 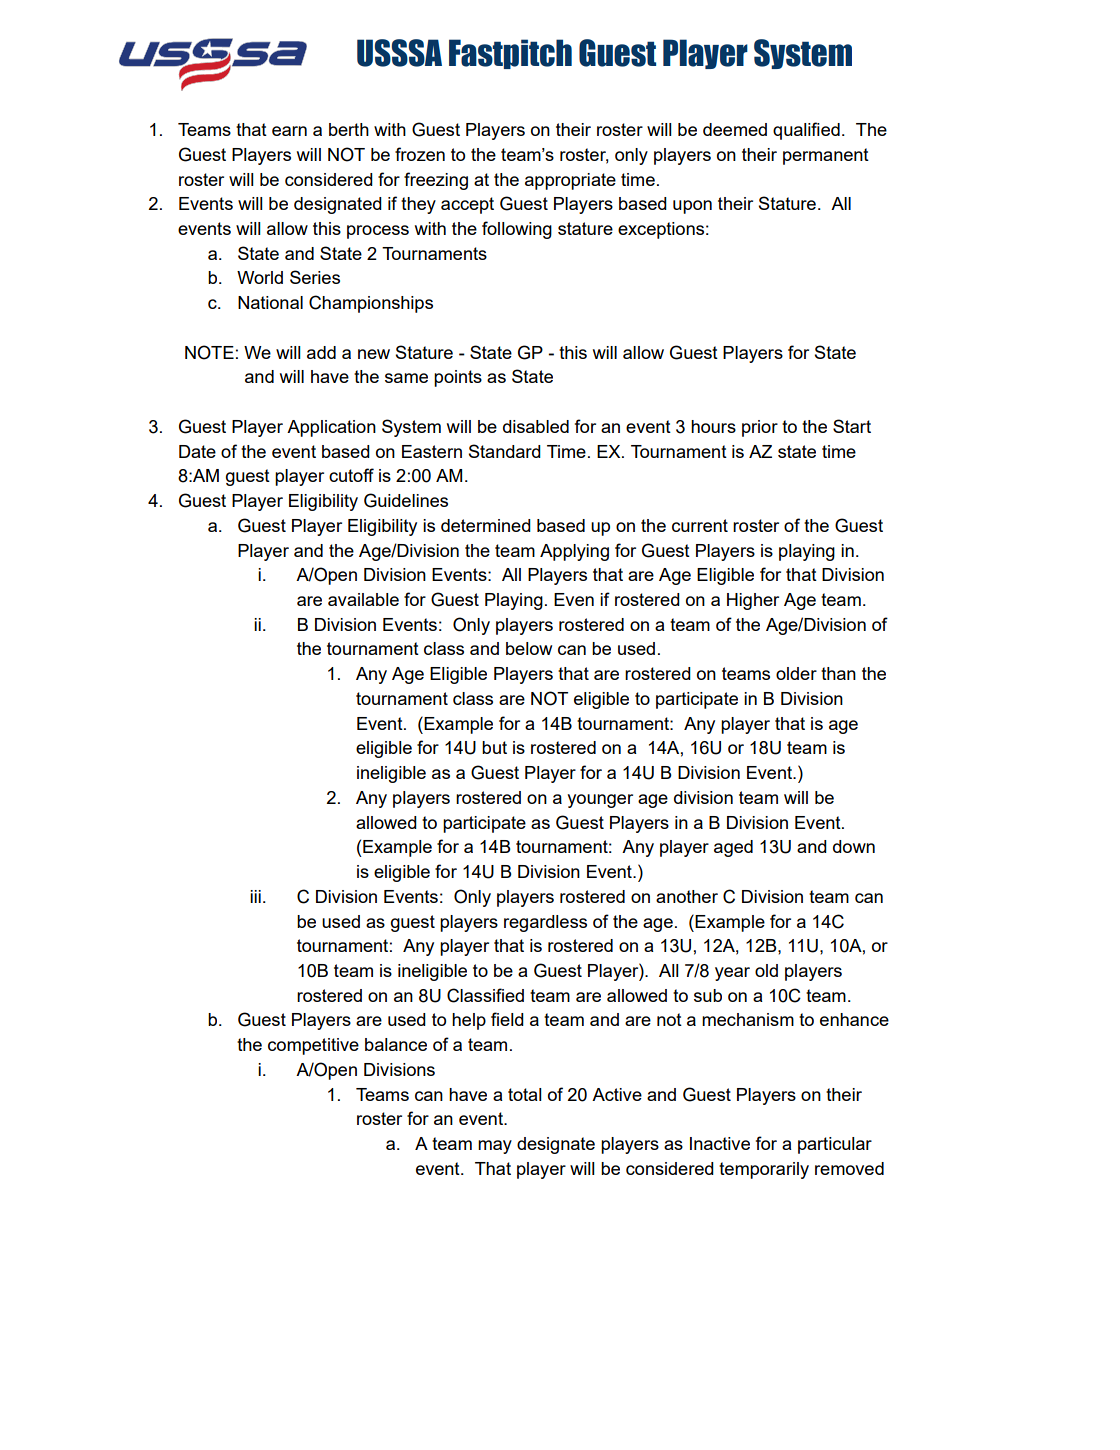 I want to click on qualified, so click(x=806, y=131).
